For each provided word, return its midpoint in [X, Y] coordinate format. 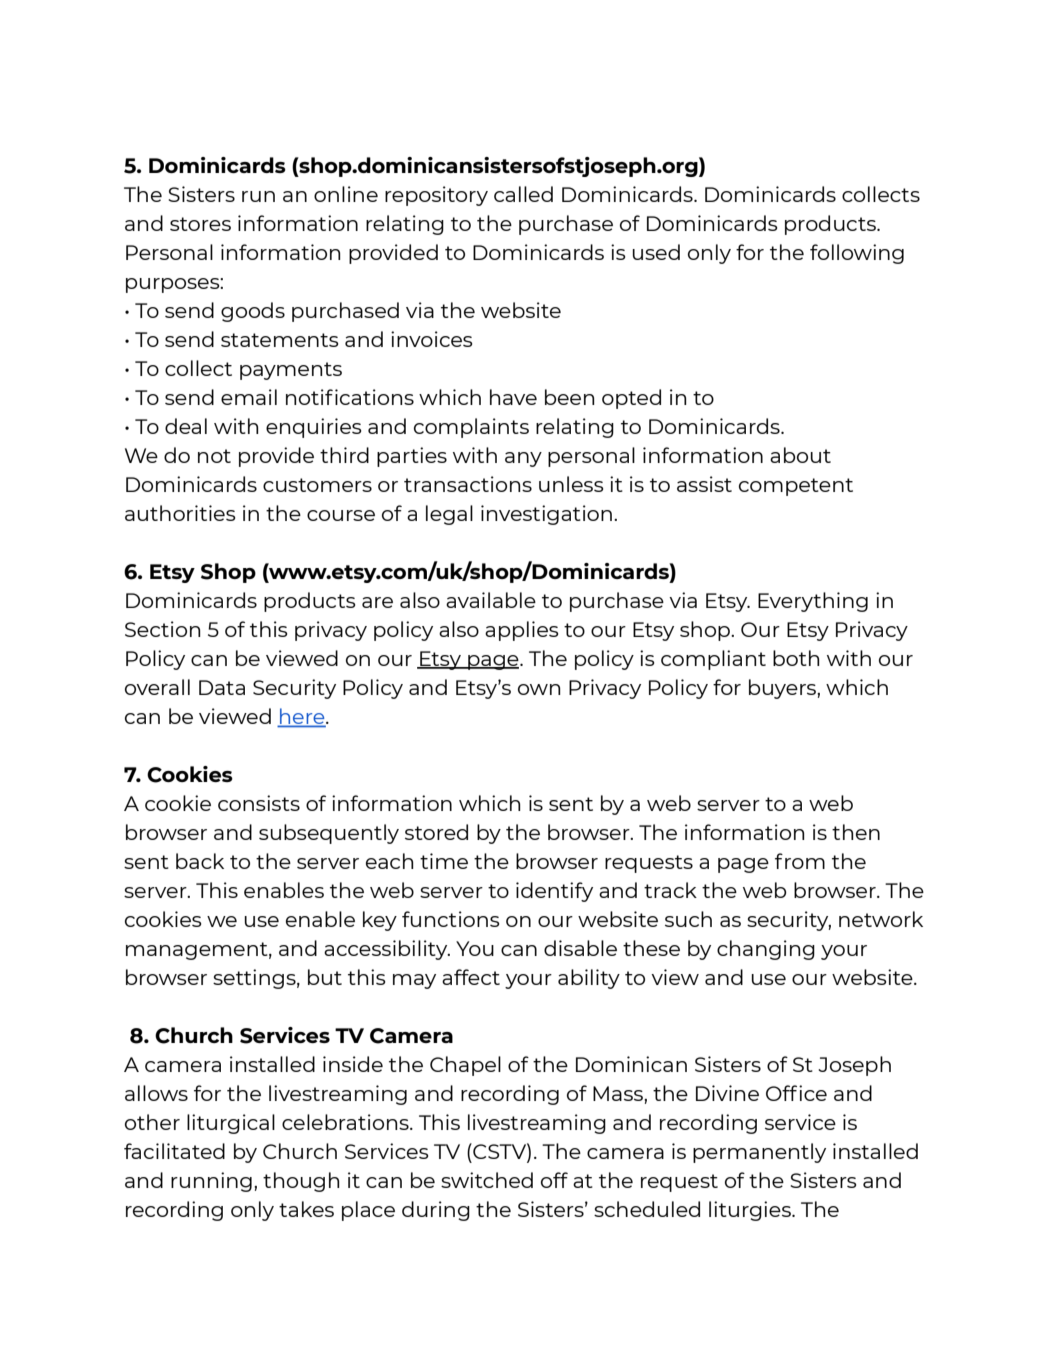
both [796, 658]
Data [222, 687]
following [857, 254]
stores [200, 224]
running [211, 1182]
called [523, 194]
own [539, 689]
